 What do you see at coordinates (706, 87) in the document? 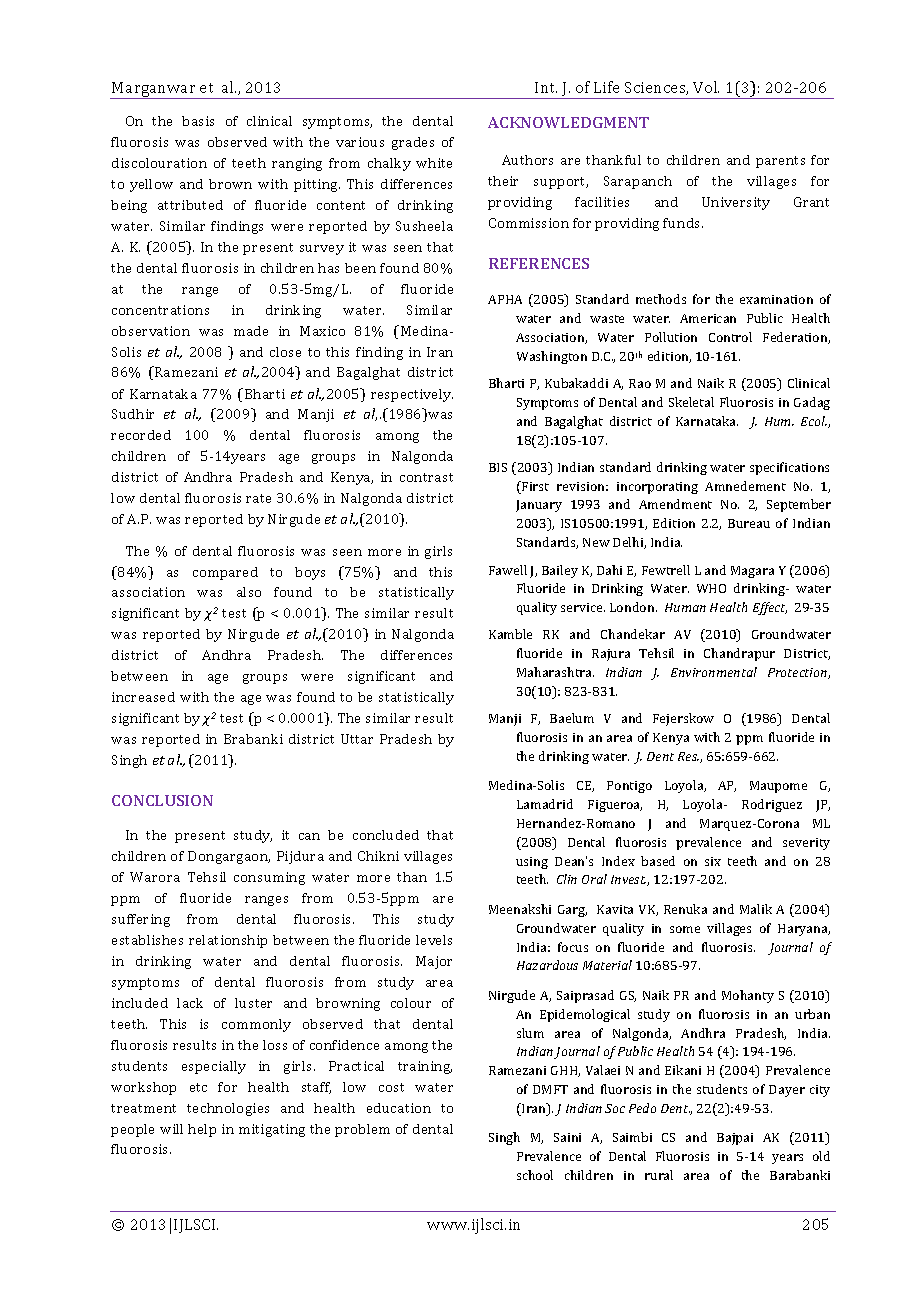
I see `Vol` at bounding box center [706, 87].
